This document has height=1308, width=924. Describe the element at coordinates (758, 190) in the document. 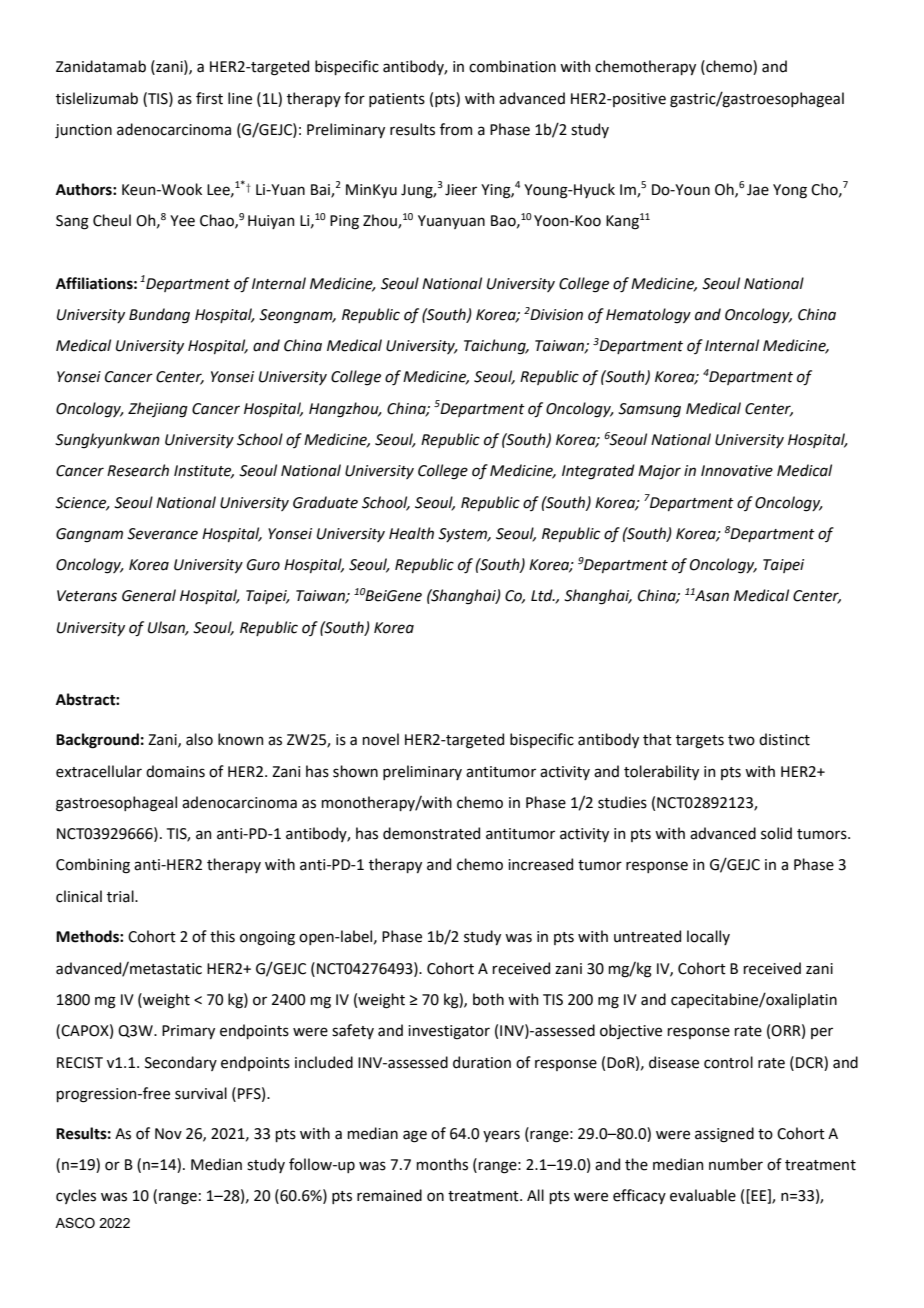

I see `Jae` at that location.
